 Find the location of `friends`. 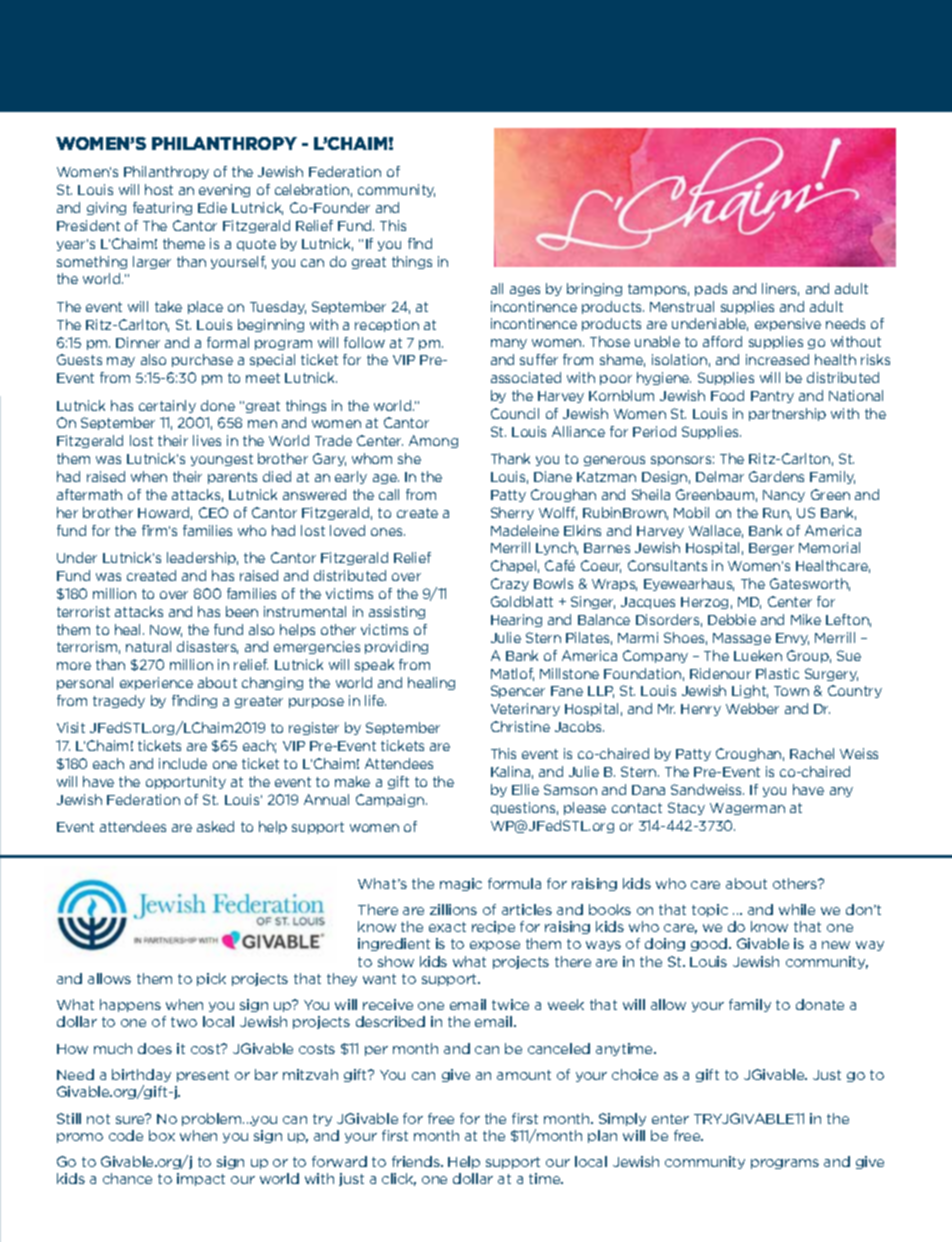

friends is located at coordinates (417, 1161).
